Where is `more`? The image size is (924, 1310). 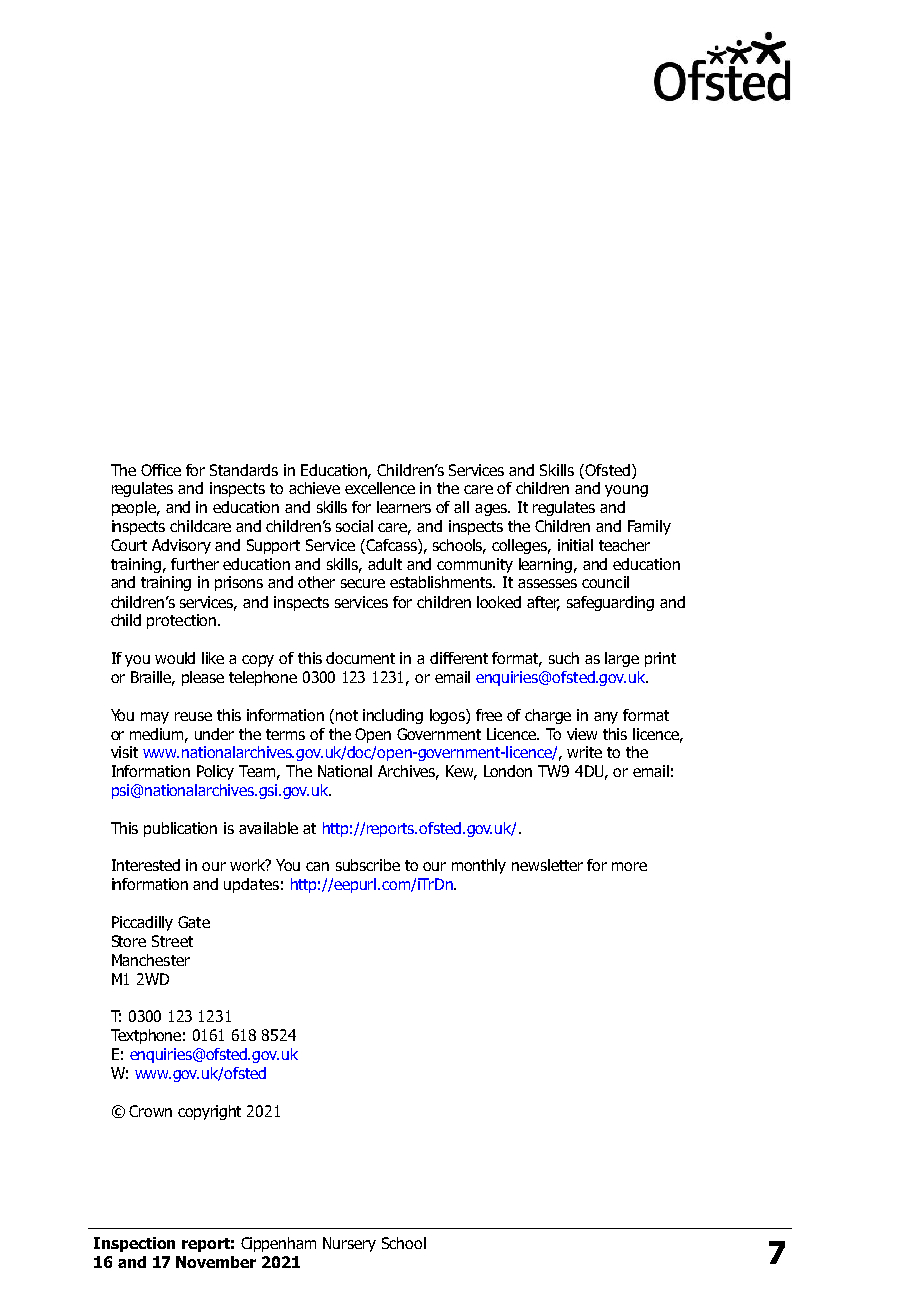
more is located at coordinates (629, 866).
